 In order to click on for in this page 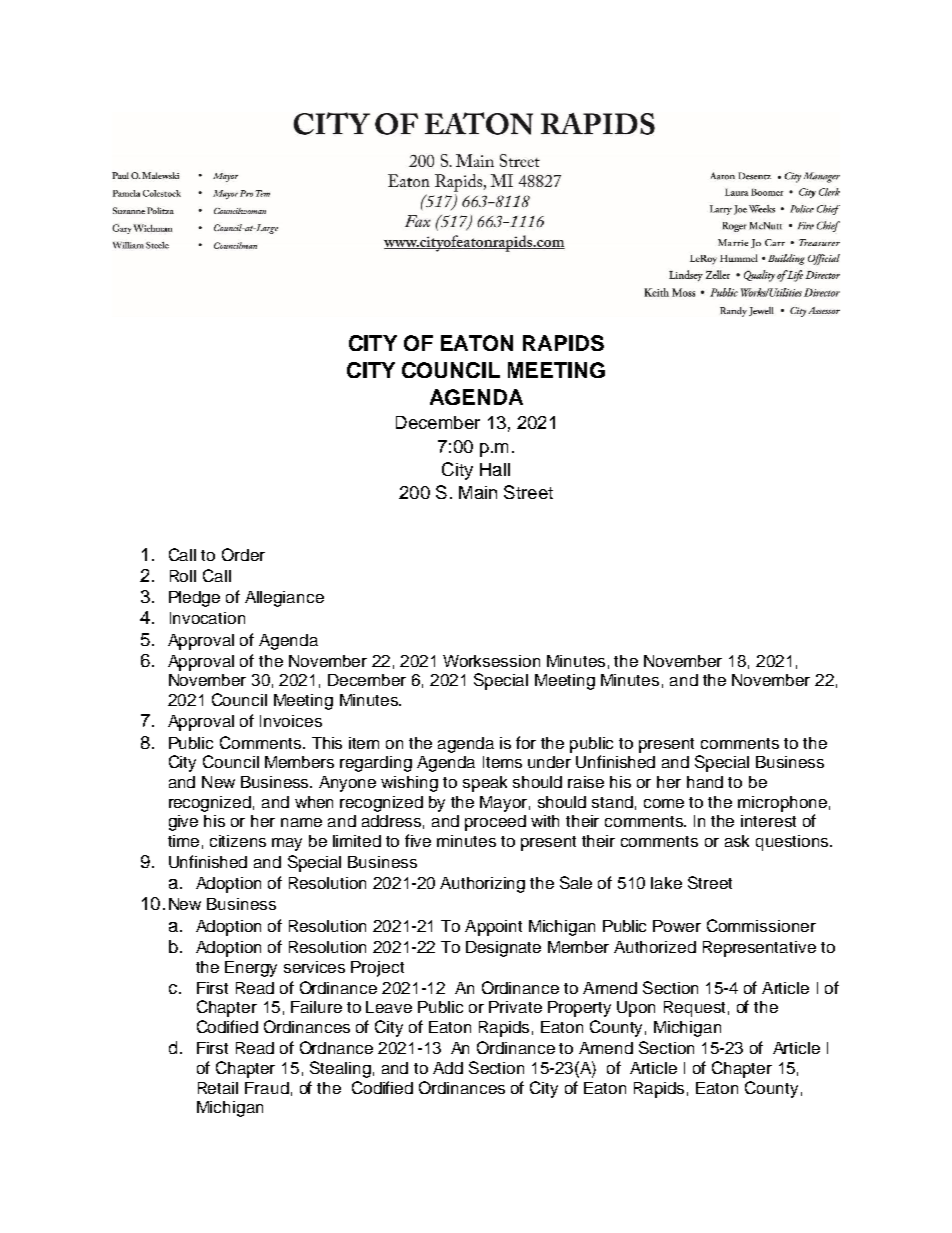, I will do `click(526, 742)`.
